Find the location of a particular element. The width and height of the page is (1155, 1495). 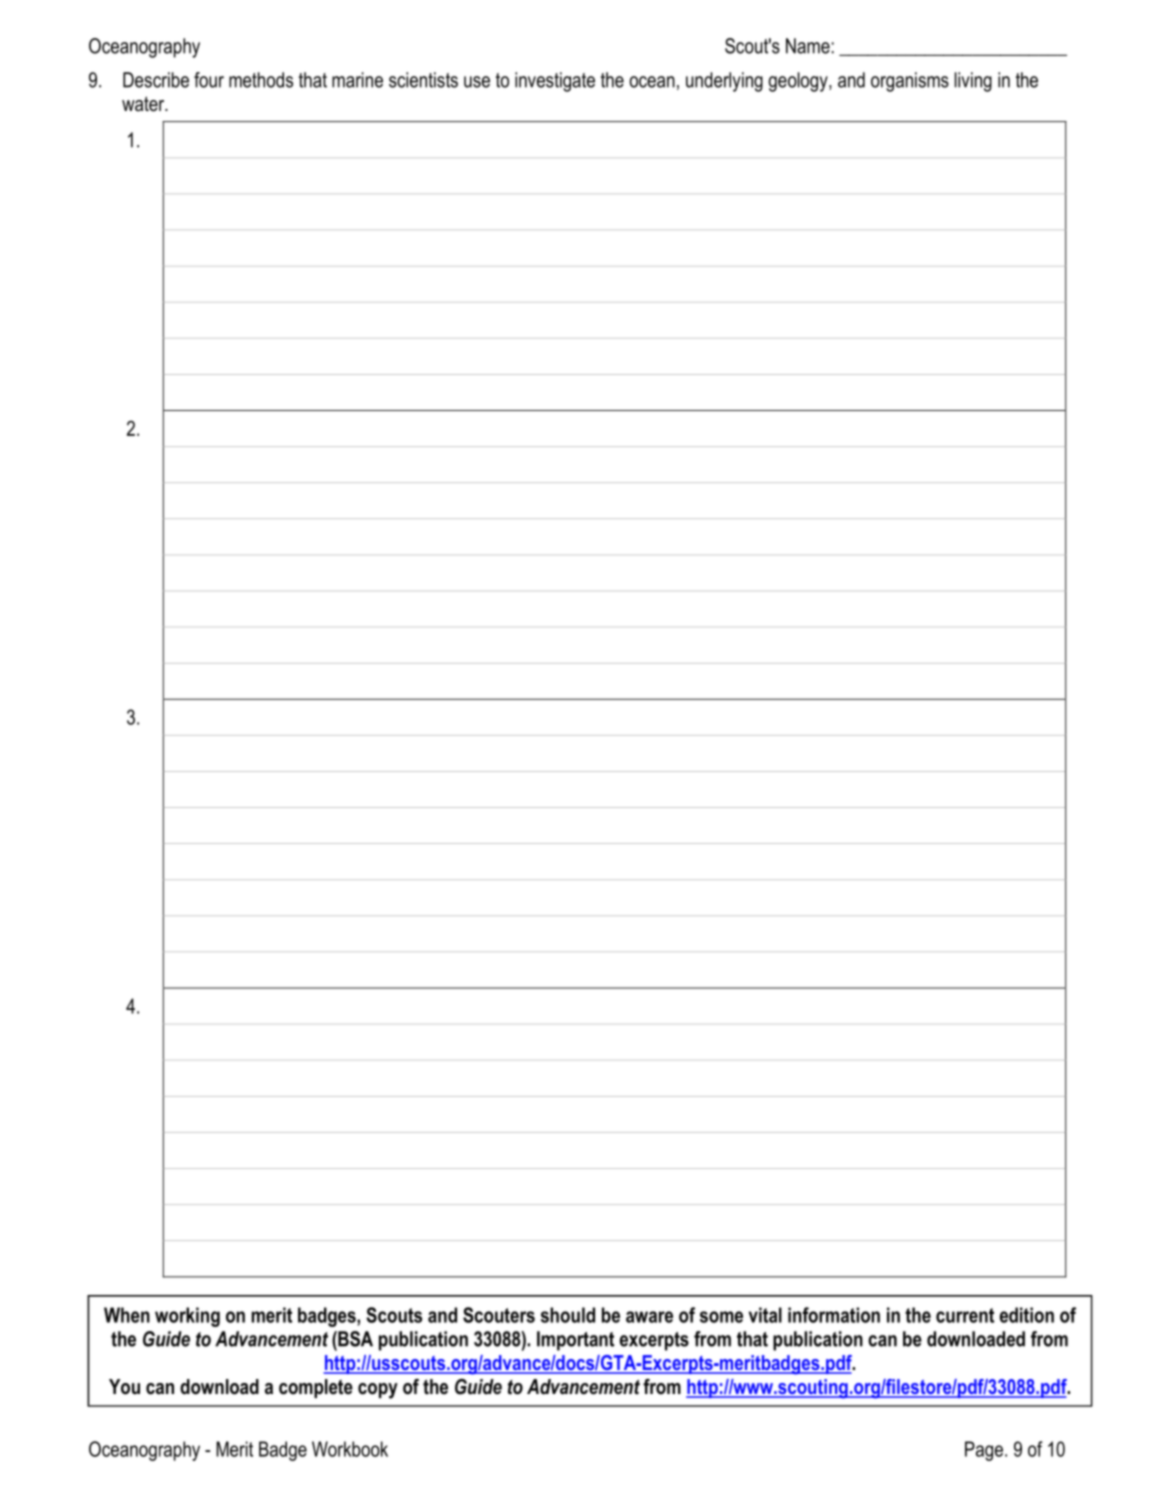

information is located at coordinates (834, 1315).
